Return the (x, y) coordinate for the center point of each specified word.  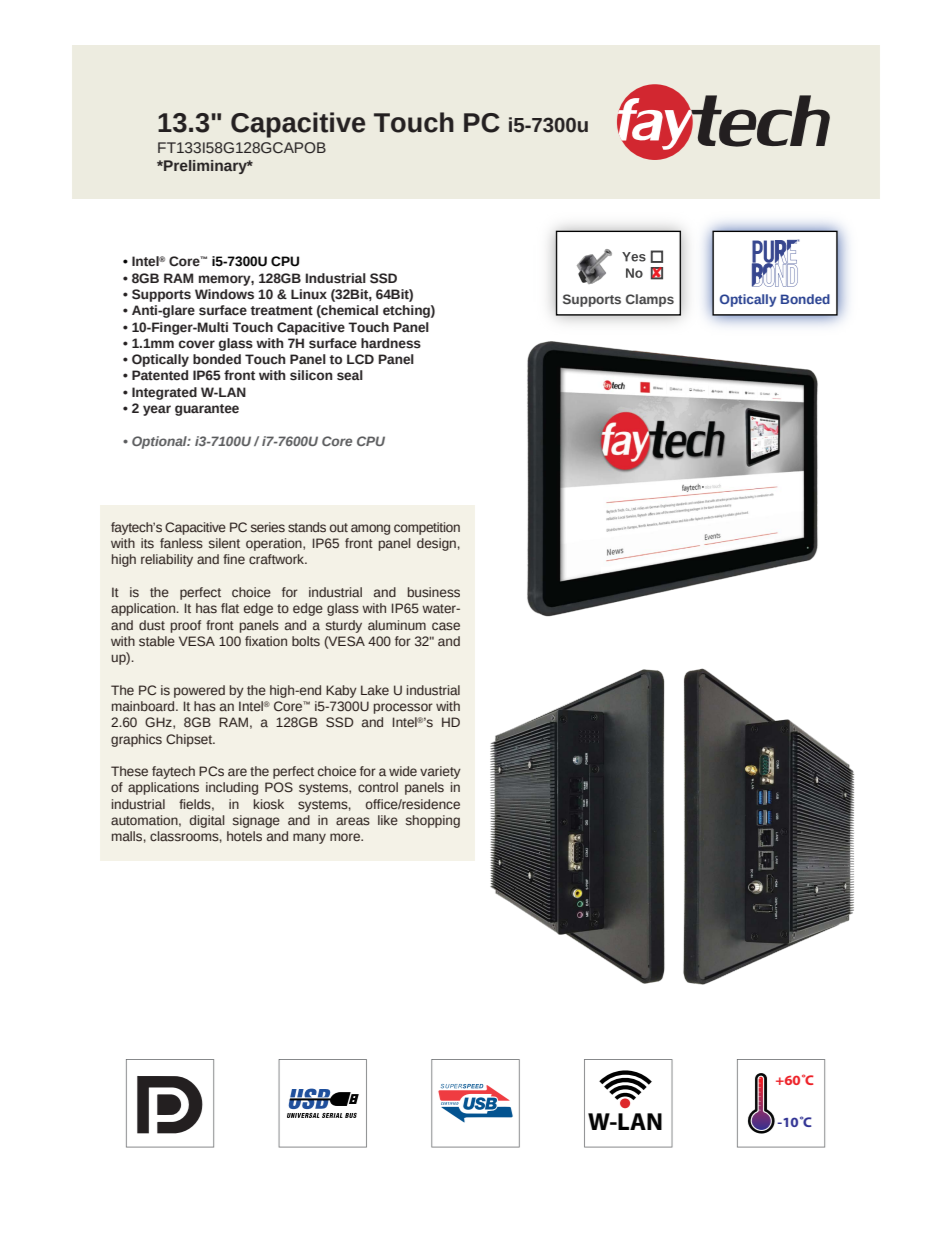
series (268, 527)
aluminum (397, 625)
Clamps (650, 300)
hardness (391, 343)
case (446, 626)
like (388, 820)
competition (427, 528)
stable (157, 641)
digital (207, 821)
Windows (224, 294)
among (370, 529)
